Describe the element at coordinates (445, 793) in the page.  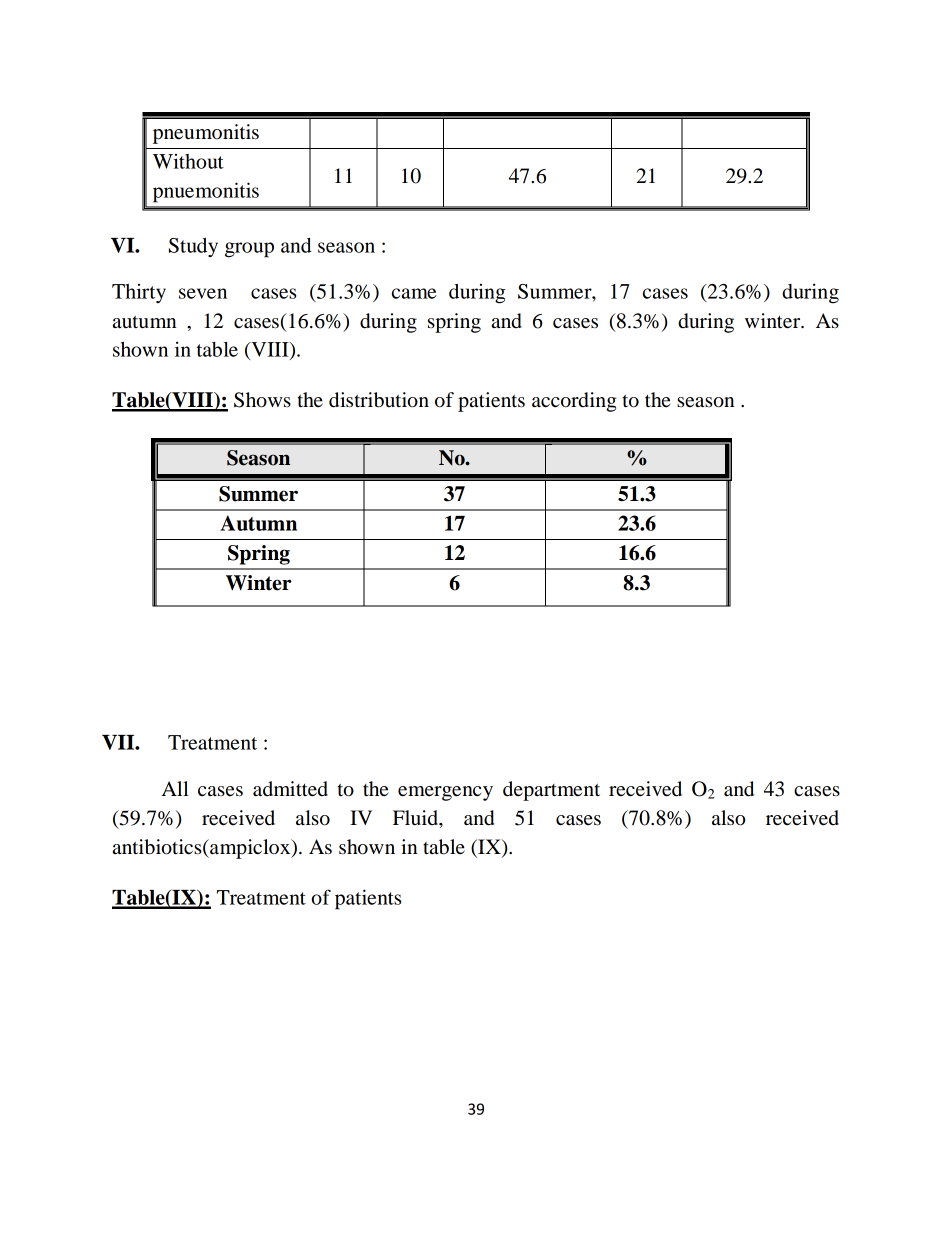
I see `emergency` at that location.
